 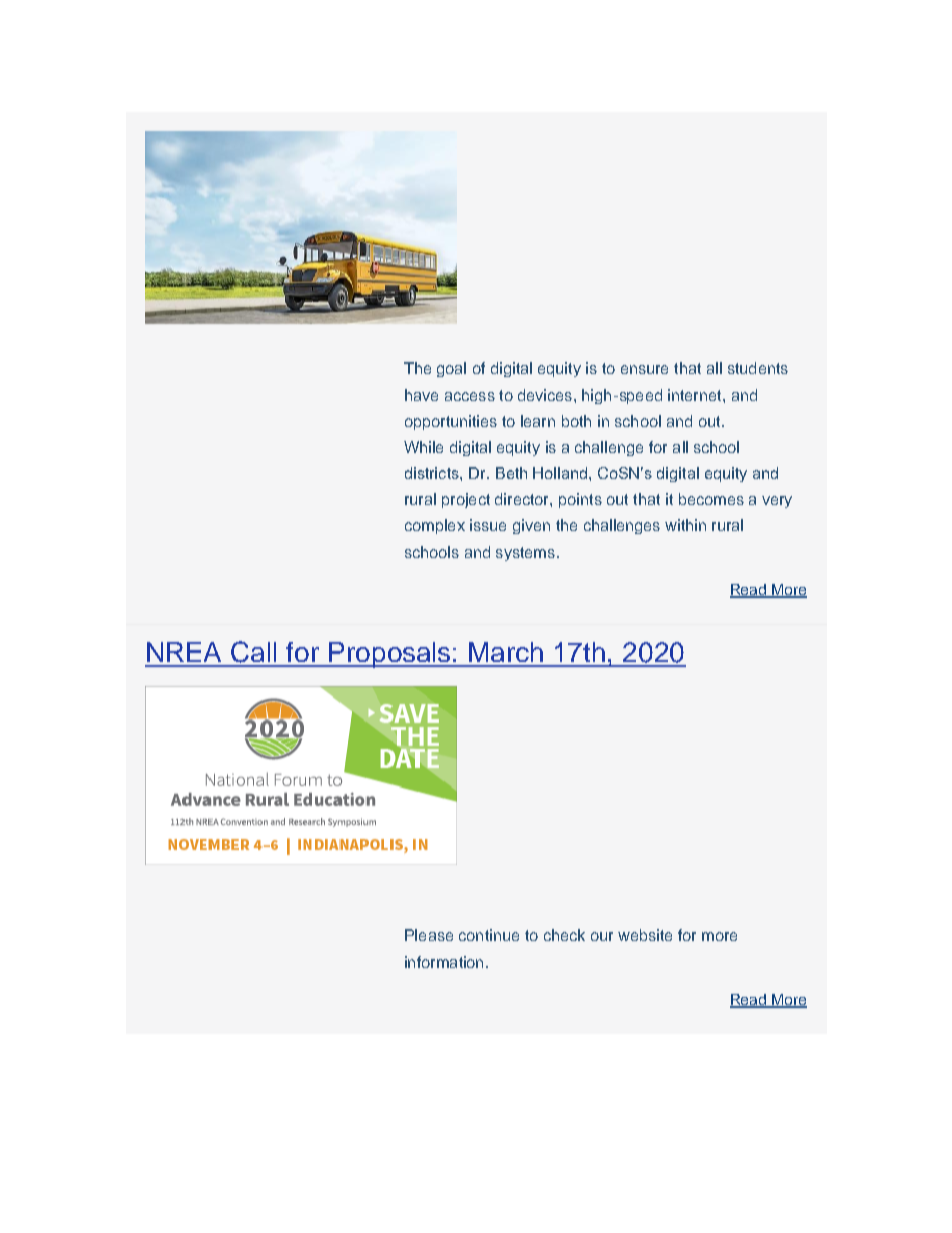 I want to click on have, so click(x=421, y=395).
